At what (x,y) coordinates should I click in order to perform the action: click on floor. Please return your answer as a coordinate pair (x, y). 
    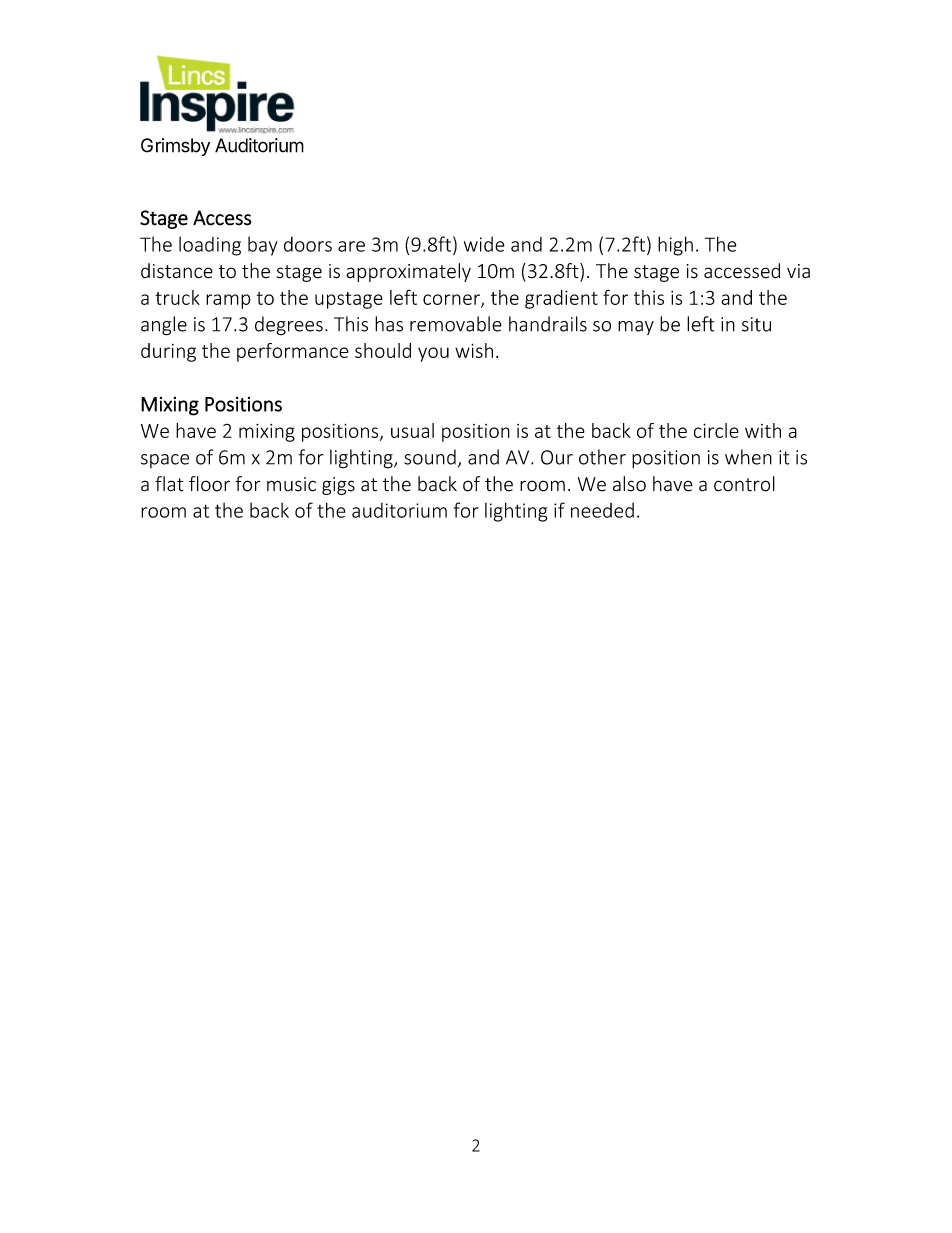
    Looking at the image, I should click on (209, 484).
